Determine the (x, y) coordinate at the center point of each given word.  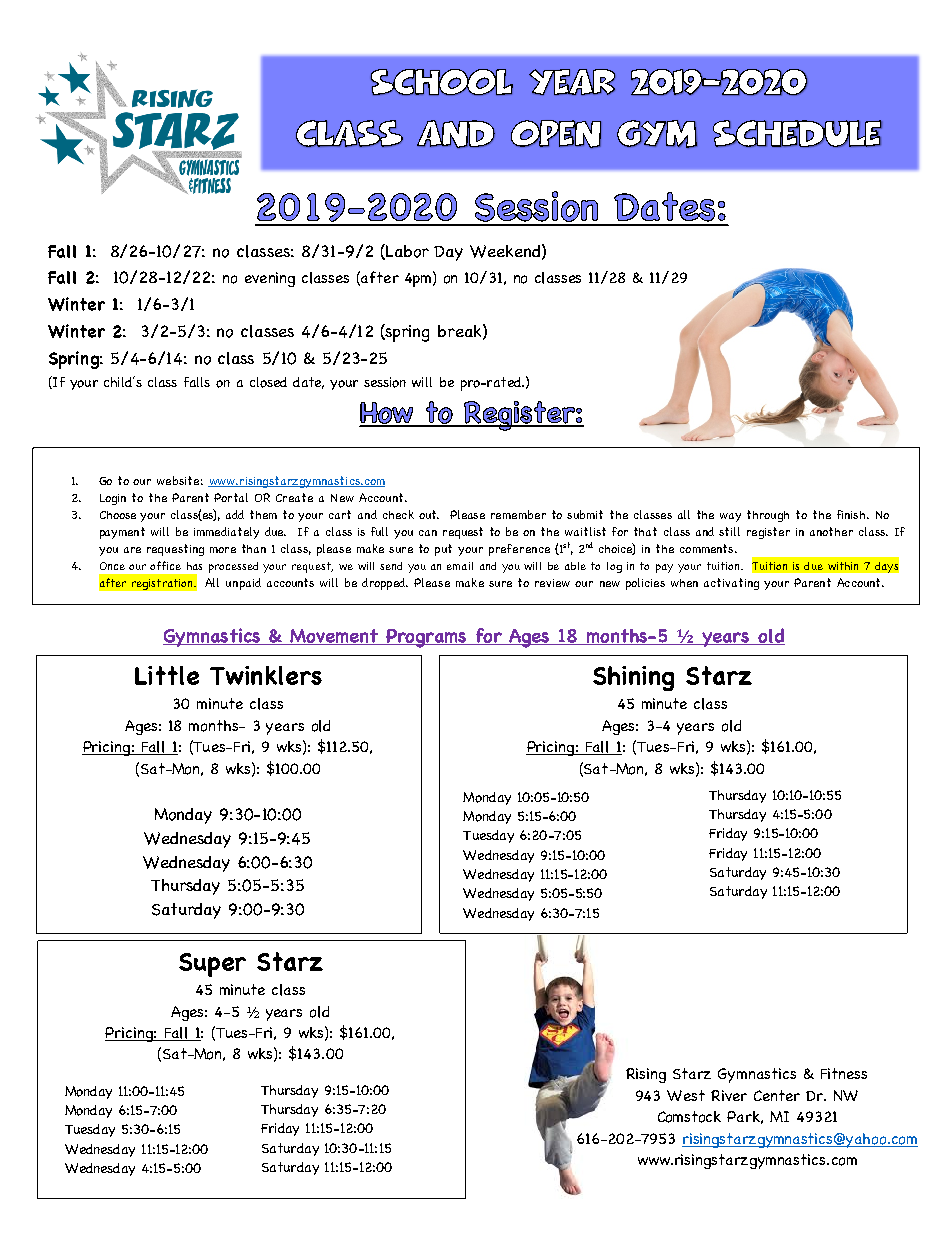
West (686, 1095)
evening (270, 279)
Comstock (689, 1117)
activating (731, 584)
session (385, 382)
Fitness (844, 1073)
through (768, 516)
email (460, 566)
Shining (633, 678)
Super (212, 965)
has (194, 566)
